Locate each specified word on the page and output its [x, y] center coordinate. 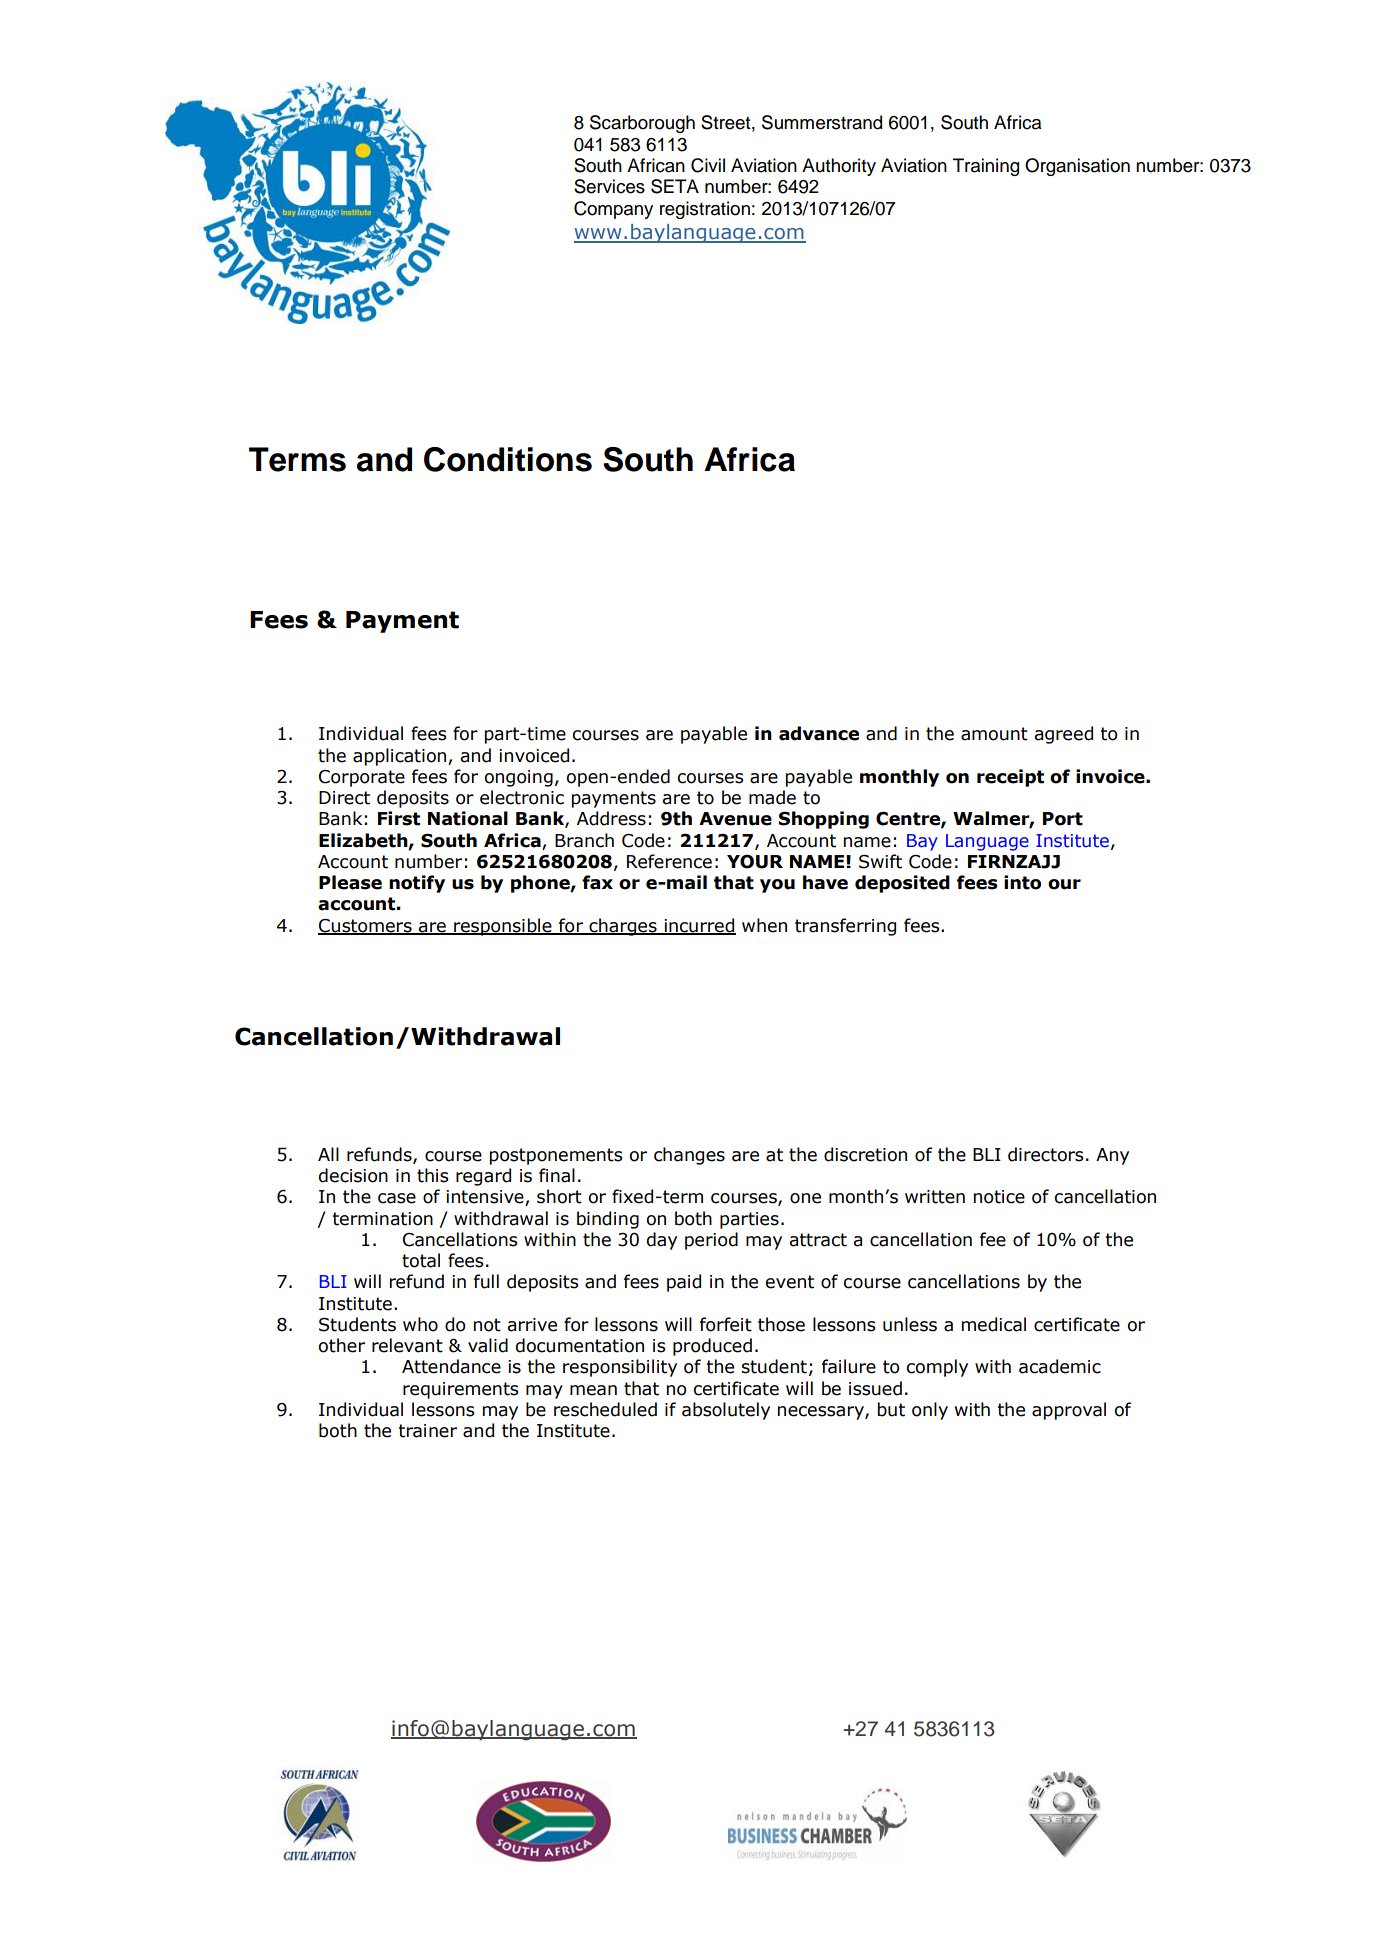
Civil [708, 165]
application [399, 757]
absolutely [726, 1411]
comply [937, 1368]
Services [609, 186]
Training [986, 167]
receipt [1010, 778]
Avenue [735, 819]
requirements [461, 1390]
